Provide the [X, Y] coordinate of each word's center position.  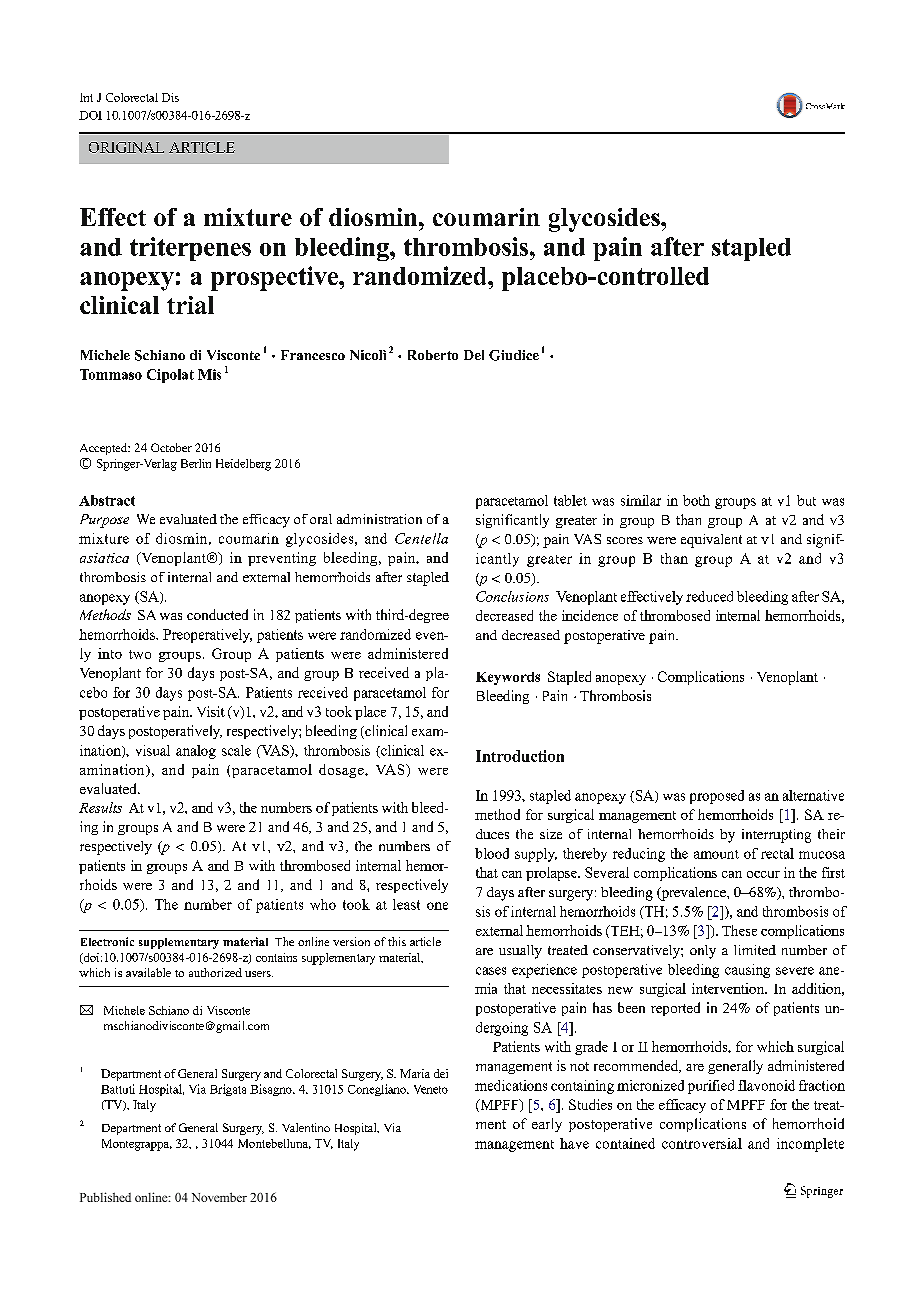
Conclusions [512, 596]
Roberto [433, 355]
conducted [217, 614]
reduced [709, 596]
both [696, 500]
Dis [170, 97]
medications [511, 1085]
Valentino [306, 1127]
